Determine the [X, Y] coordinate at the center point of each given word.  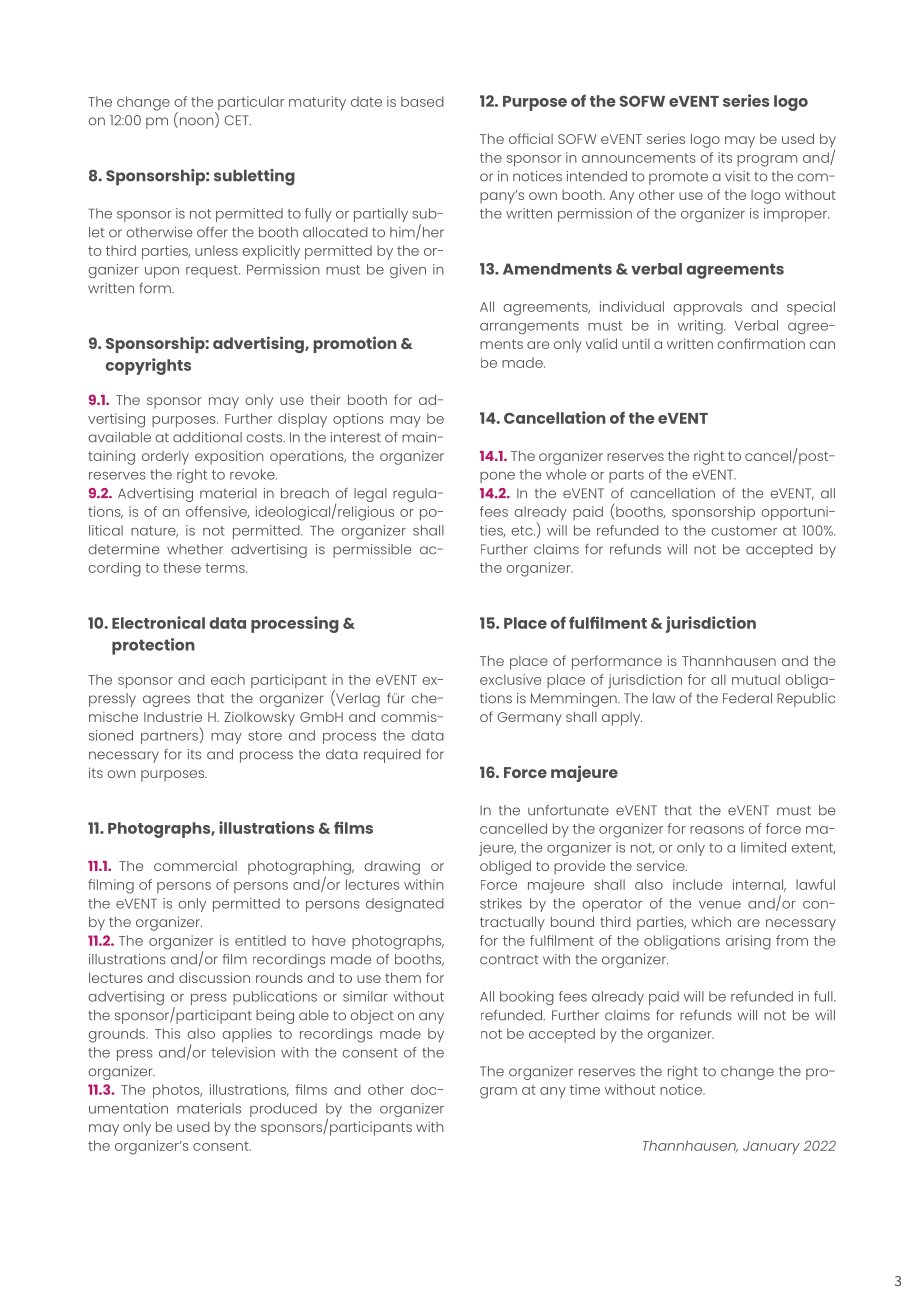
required [392, 756]
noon [196, 122]
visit [737, 176]
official [531, 138]
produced [283, 1110]
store [265, 736]
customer [744, 531]
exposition [229, 457]
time [585, 1089]
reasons [717, 830]
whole [566, 474]
